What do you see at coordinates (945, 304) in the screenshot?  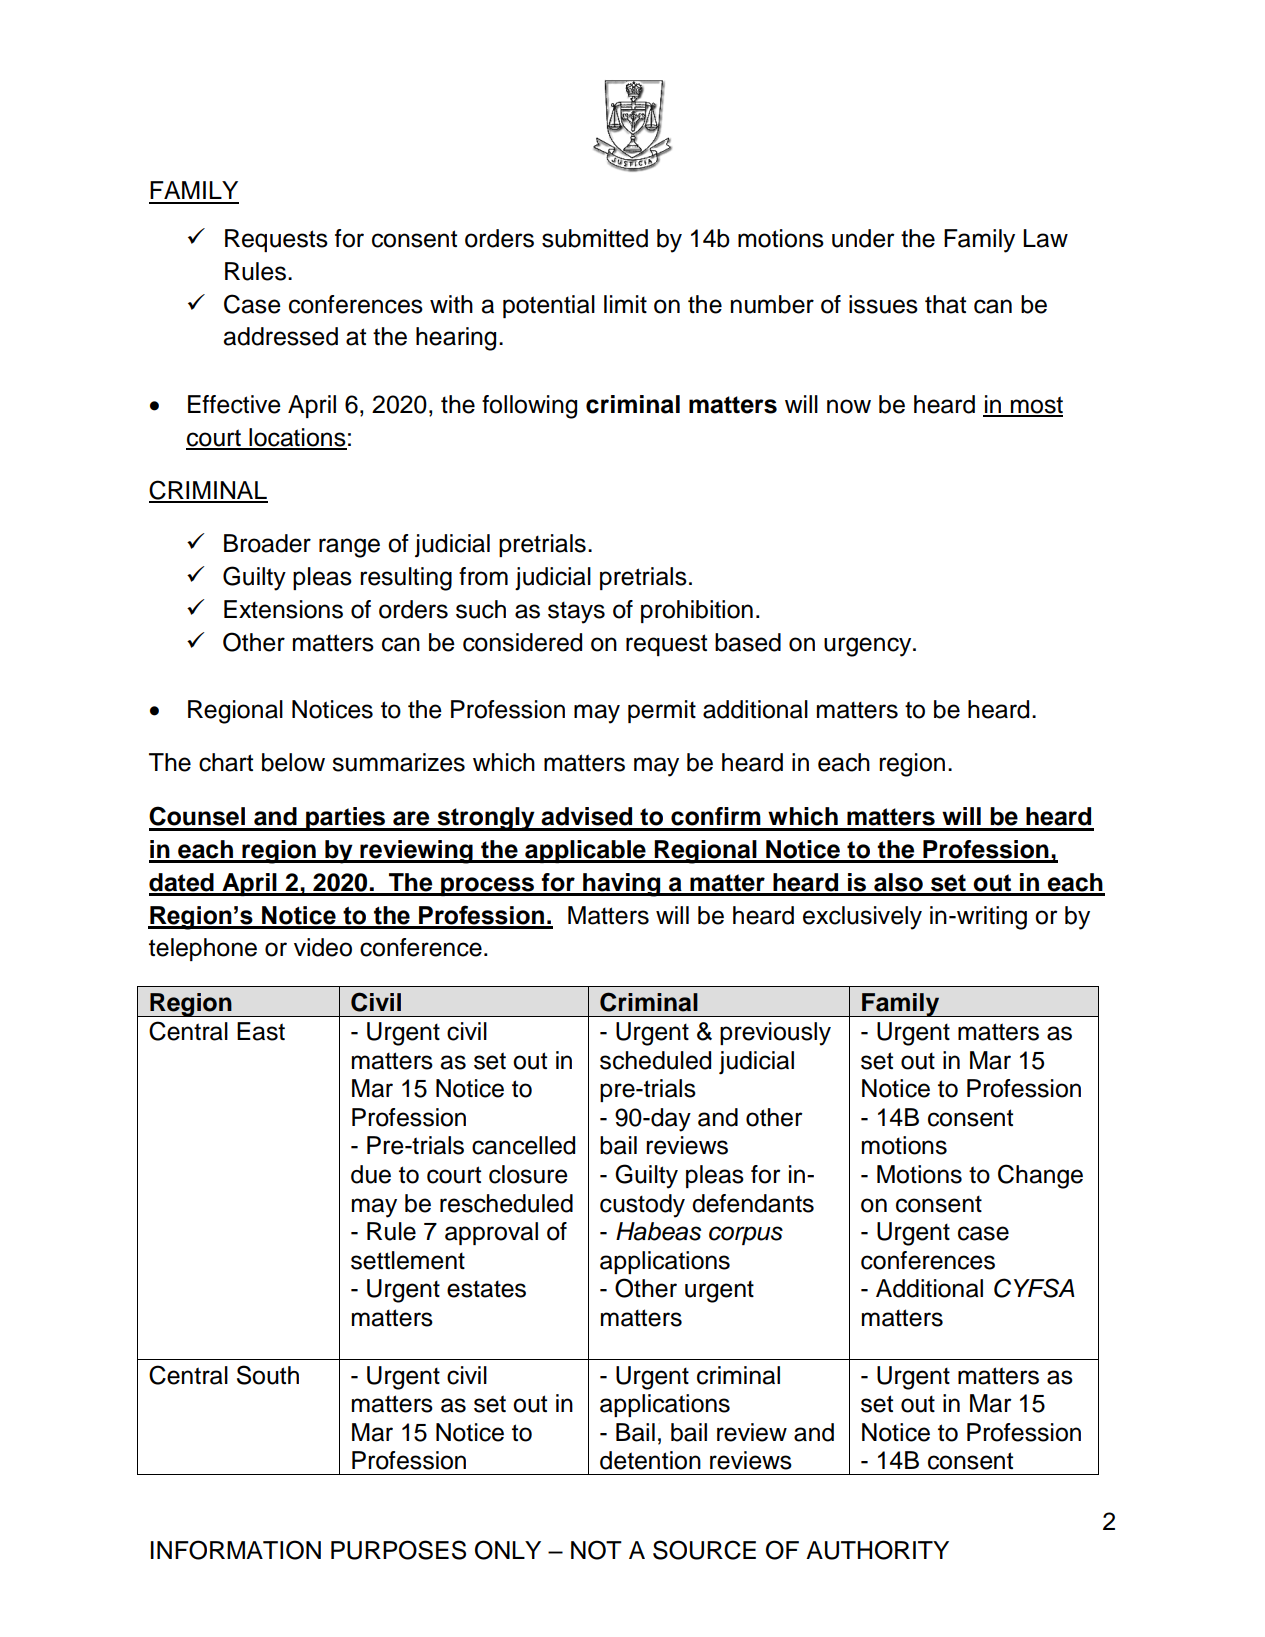 I see `that` at bounding box center [945, 304].
